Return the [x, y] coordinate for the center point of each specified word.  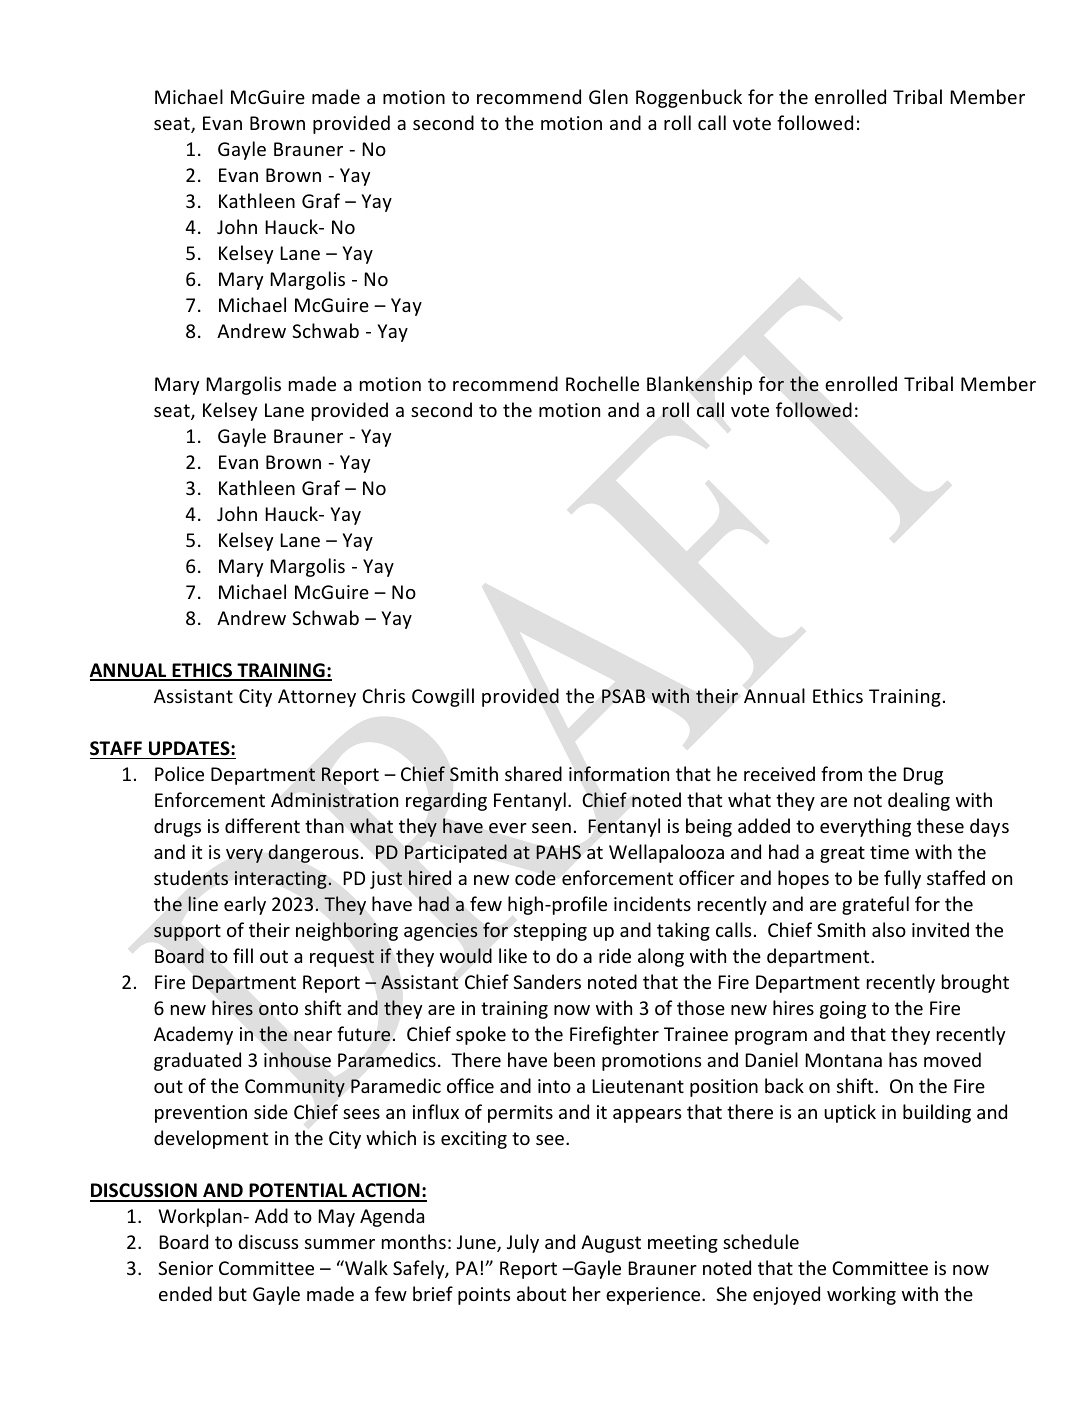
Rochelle [602, 383]
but [233, 1293]
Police [179, 773]
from [841, 773]
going [843, 1010]
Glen [608, 96]
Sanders [547, 981]
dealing [919, 801]
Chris [383, 695]
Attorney [317, 698]
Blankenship [699, 385]
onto [278, 1009]
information [619, 773]
